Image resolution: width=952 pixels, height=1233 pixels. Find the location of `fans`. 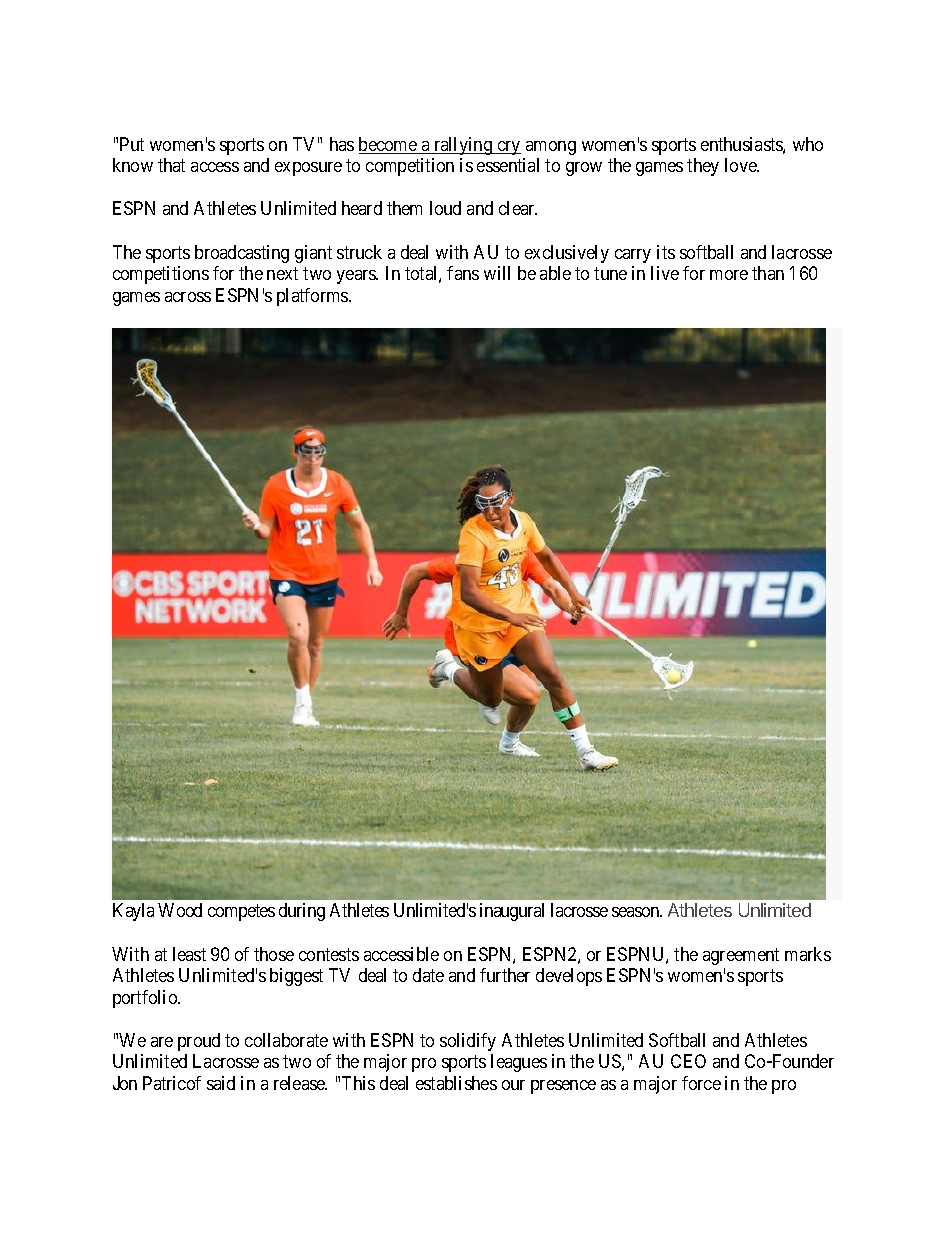

fans is located at coordinates (463, 273).
